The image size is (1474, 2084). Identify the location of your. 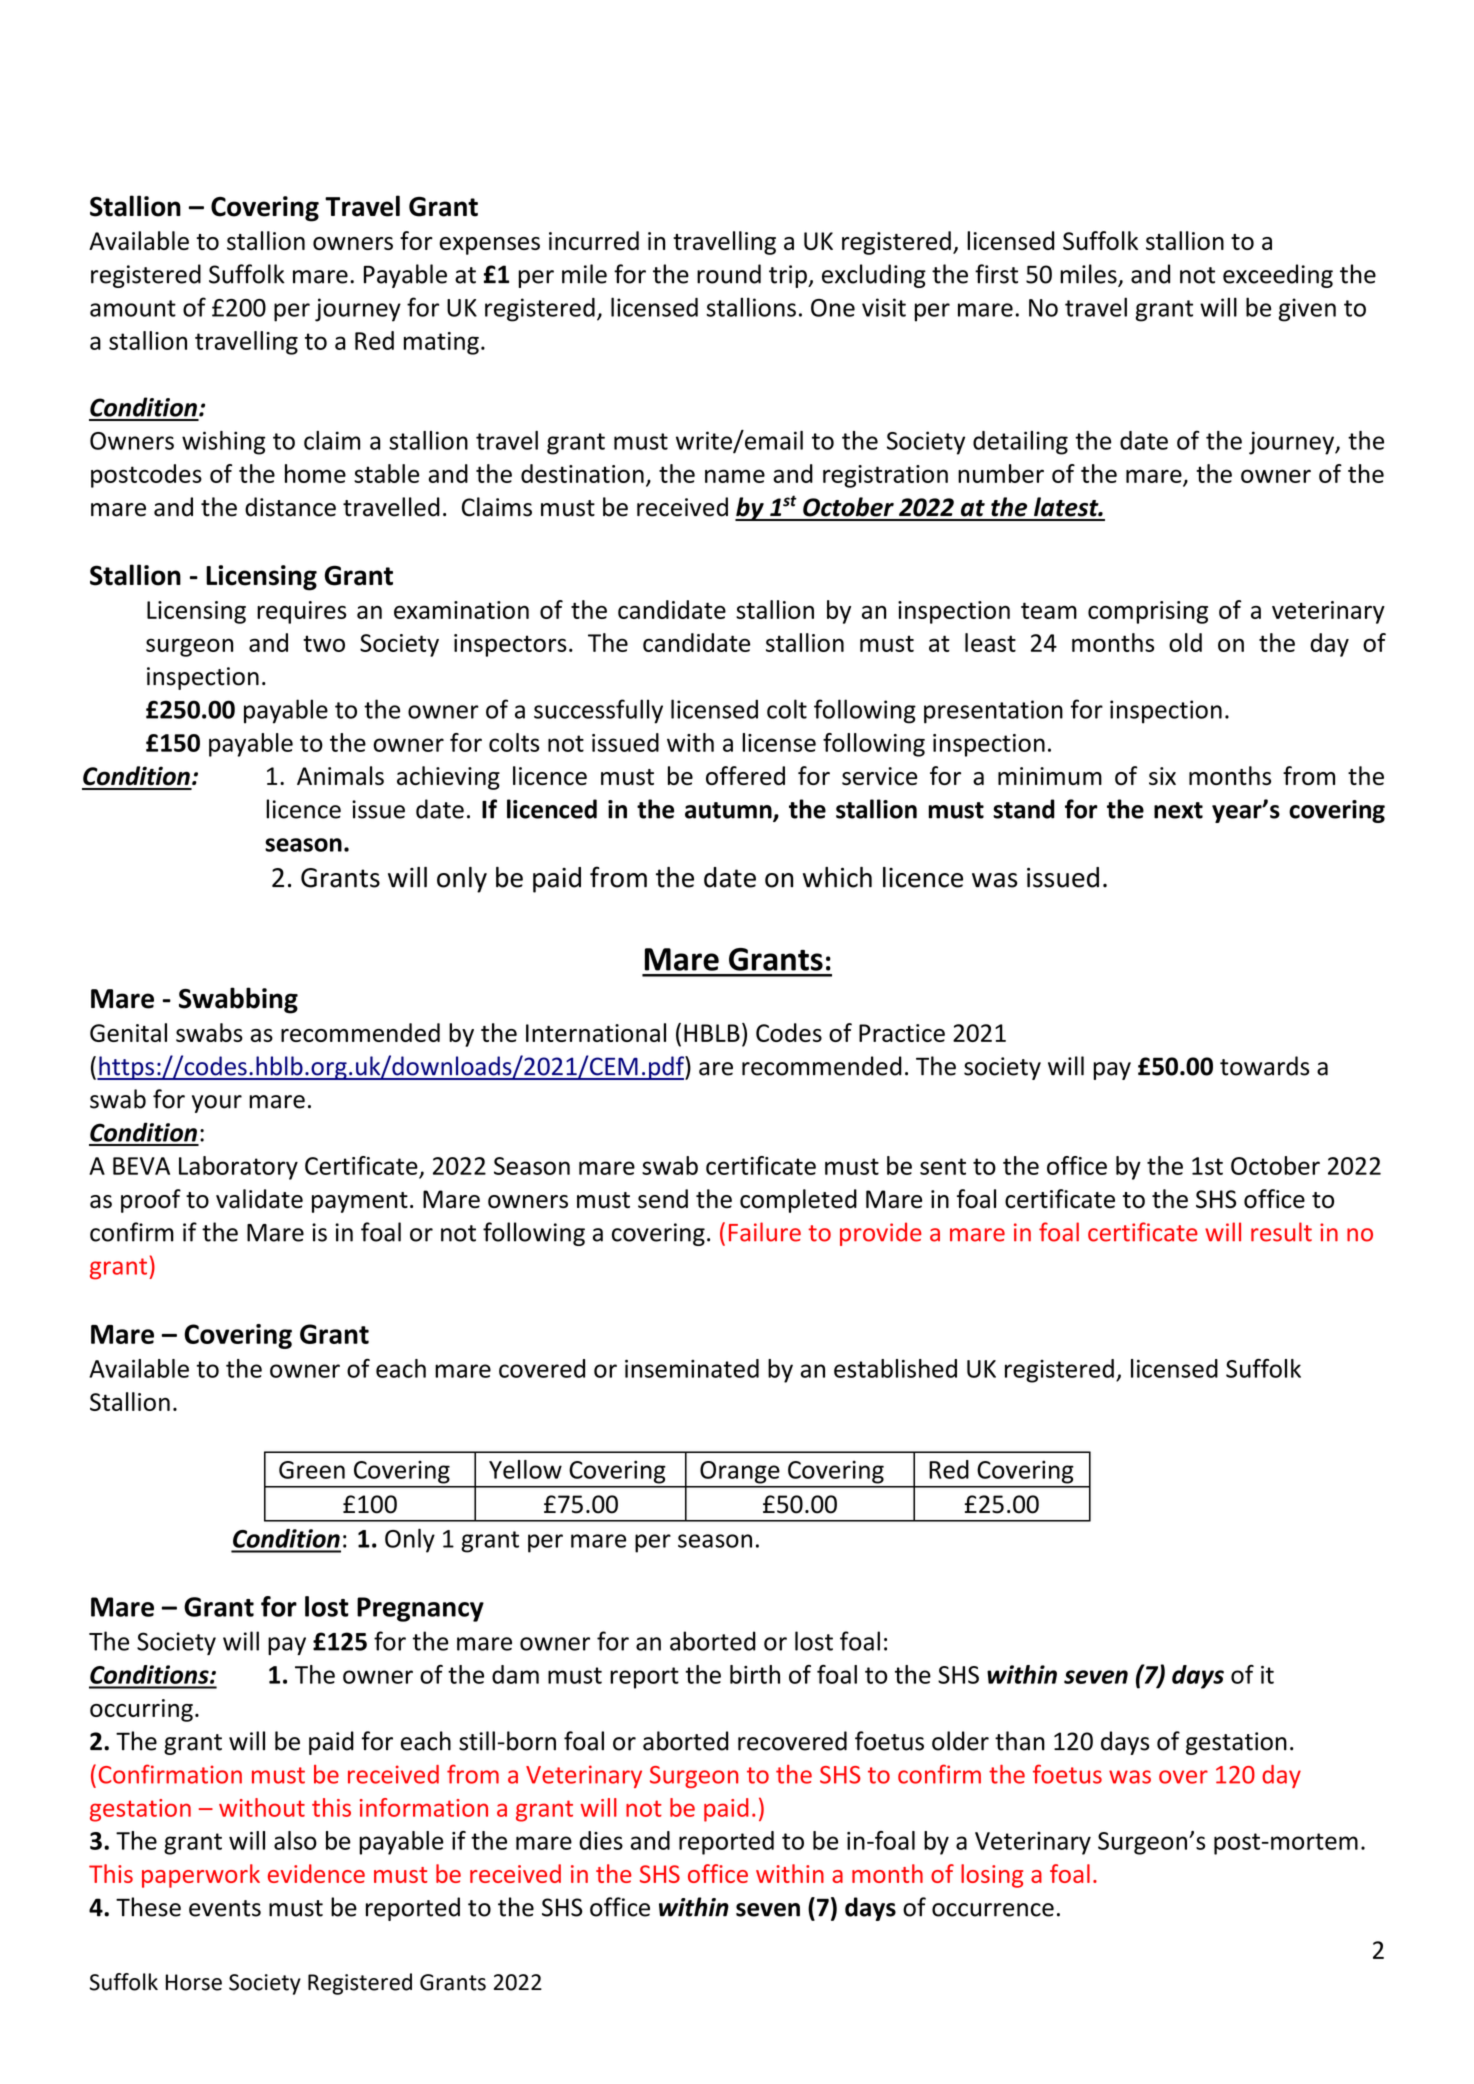
(217, 1104).
